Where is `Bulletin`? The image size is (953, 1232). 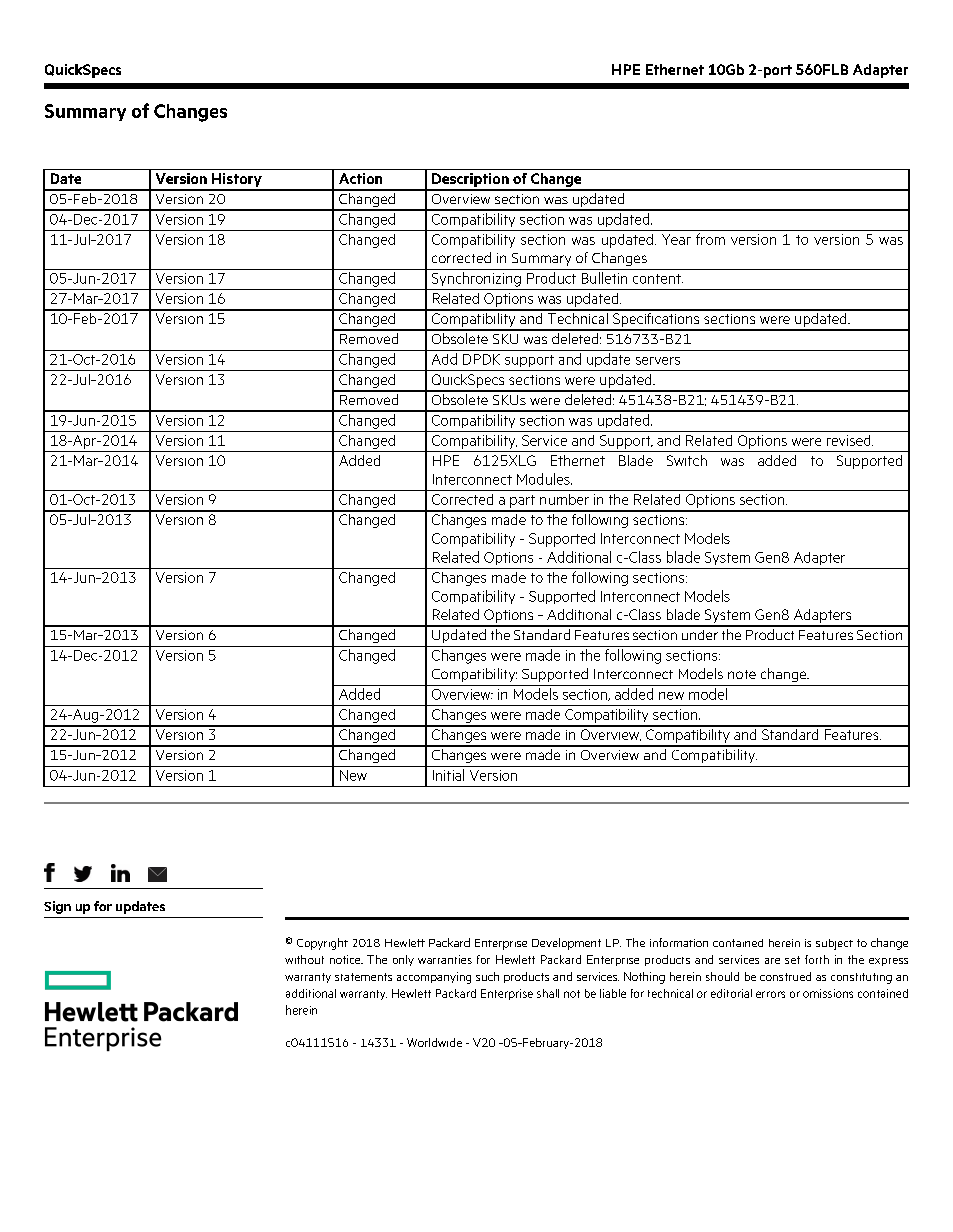
Bulletin is located at coordinates (604, 278).
